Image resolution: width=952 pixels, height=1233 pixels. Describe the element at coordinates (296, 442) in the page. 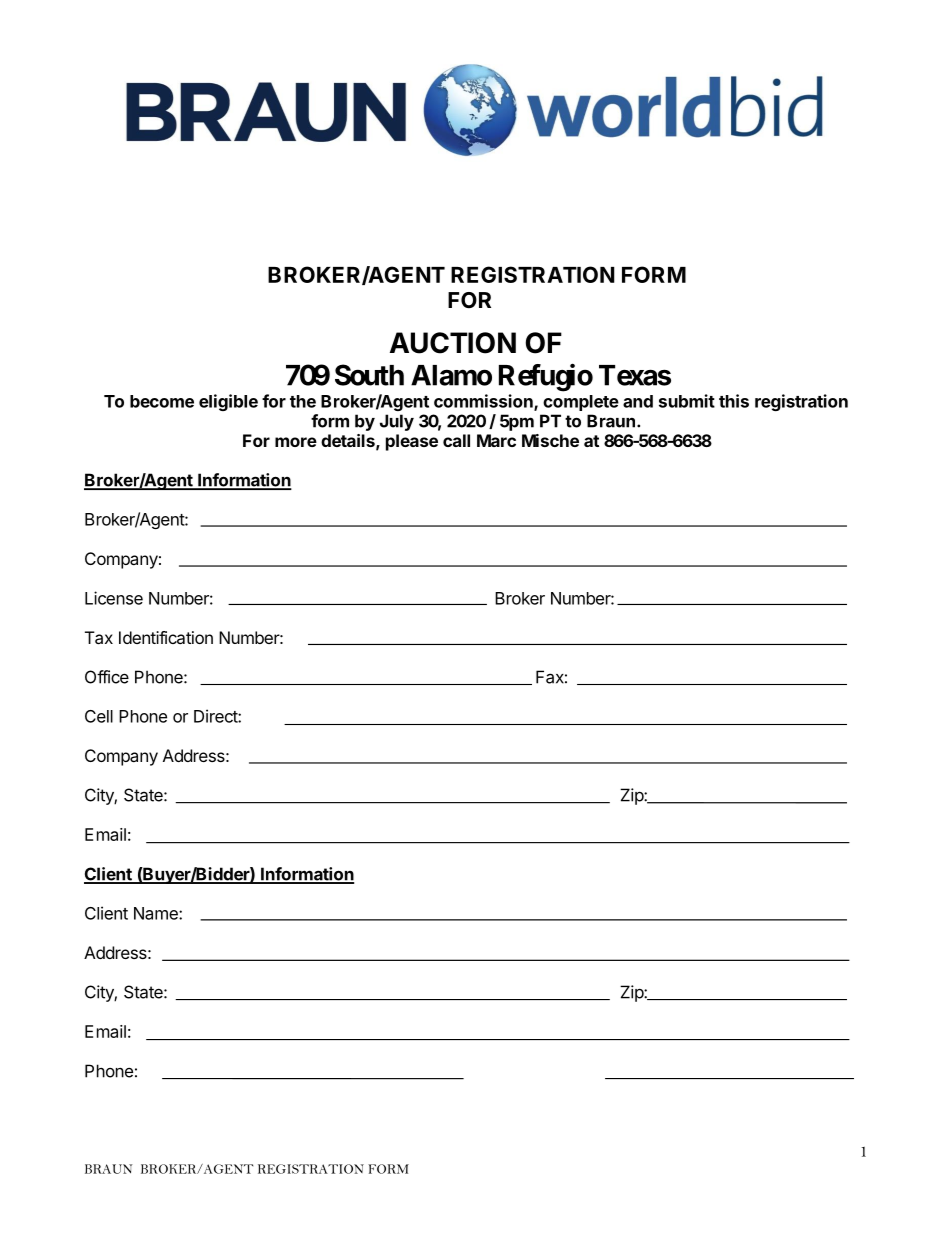

I see `more` at that location.
